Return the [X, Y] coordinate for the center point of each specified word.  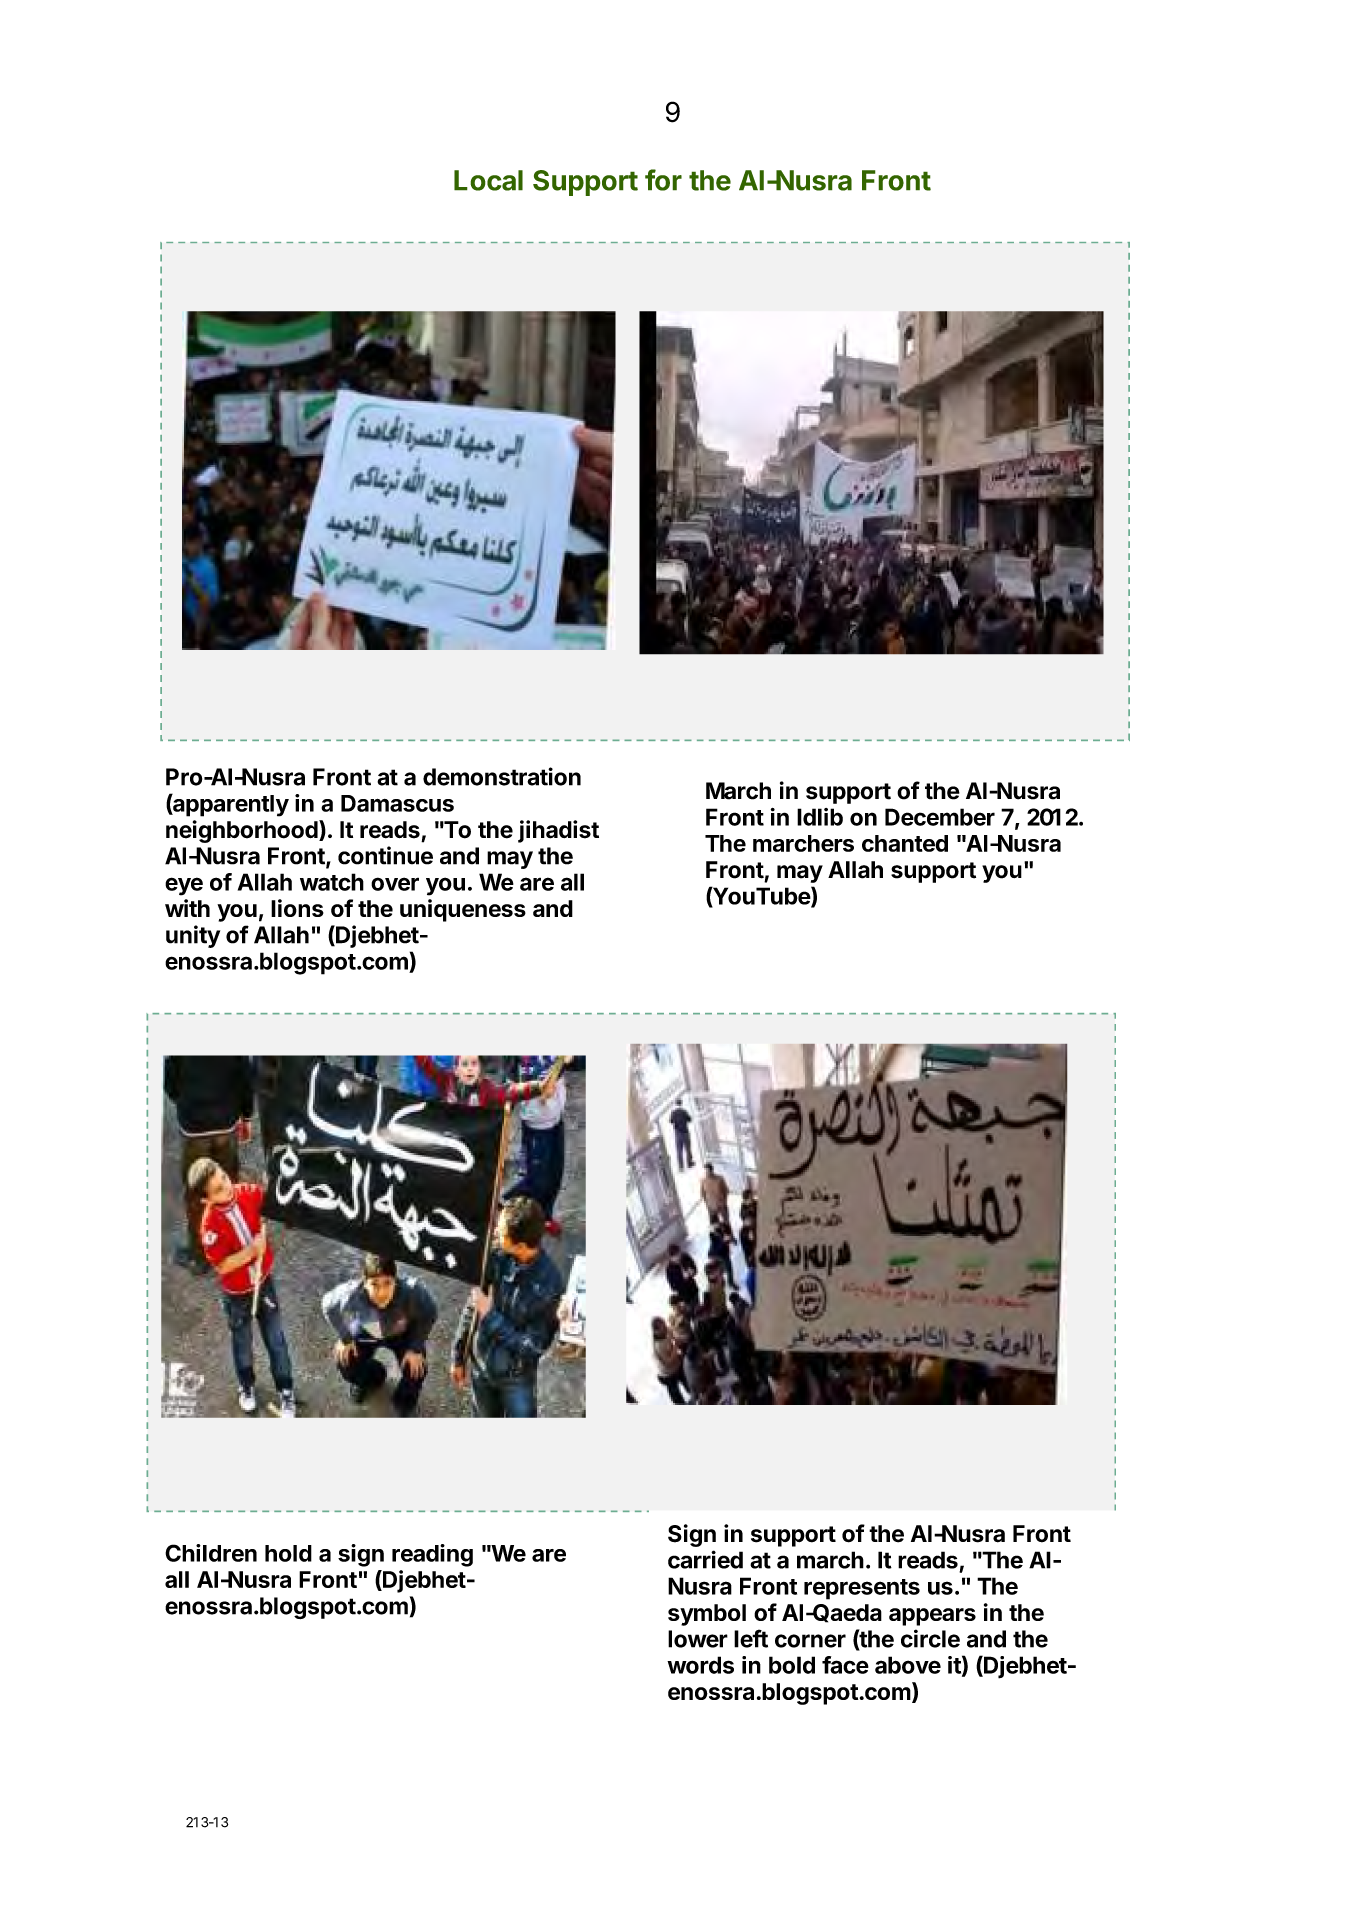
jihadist [558, 831]
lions [297, 908]
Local [488, 180]
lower [698, 1639]
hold [288, 1553]
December [940, 817]
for [663, 180]
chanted [905, 843]
